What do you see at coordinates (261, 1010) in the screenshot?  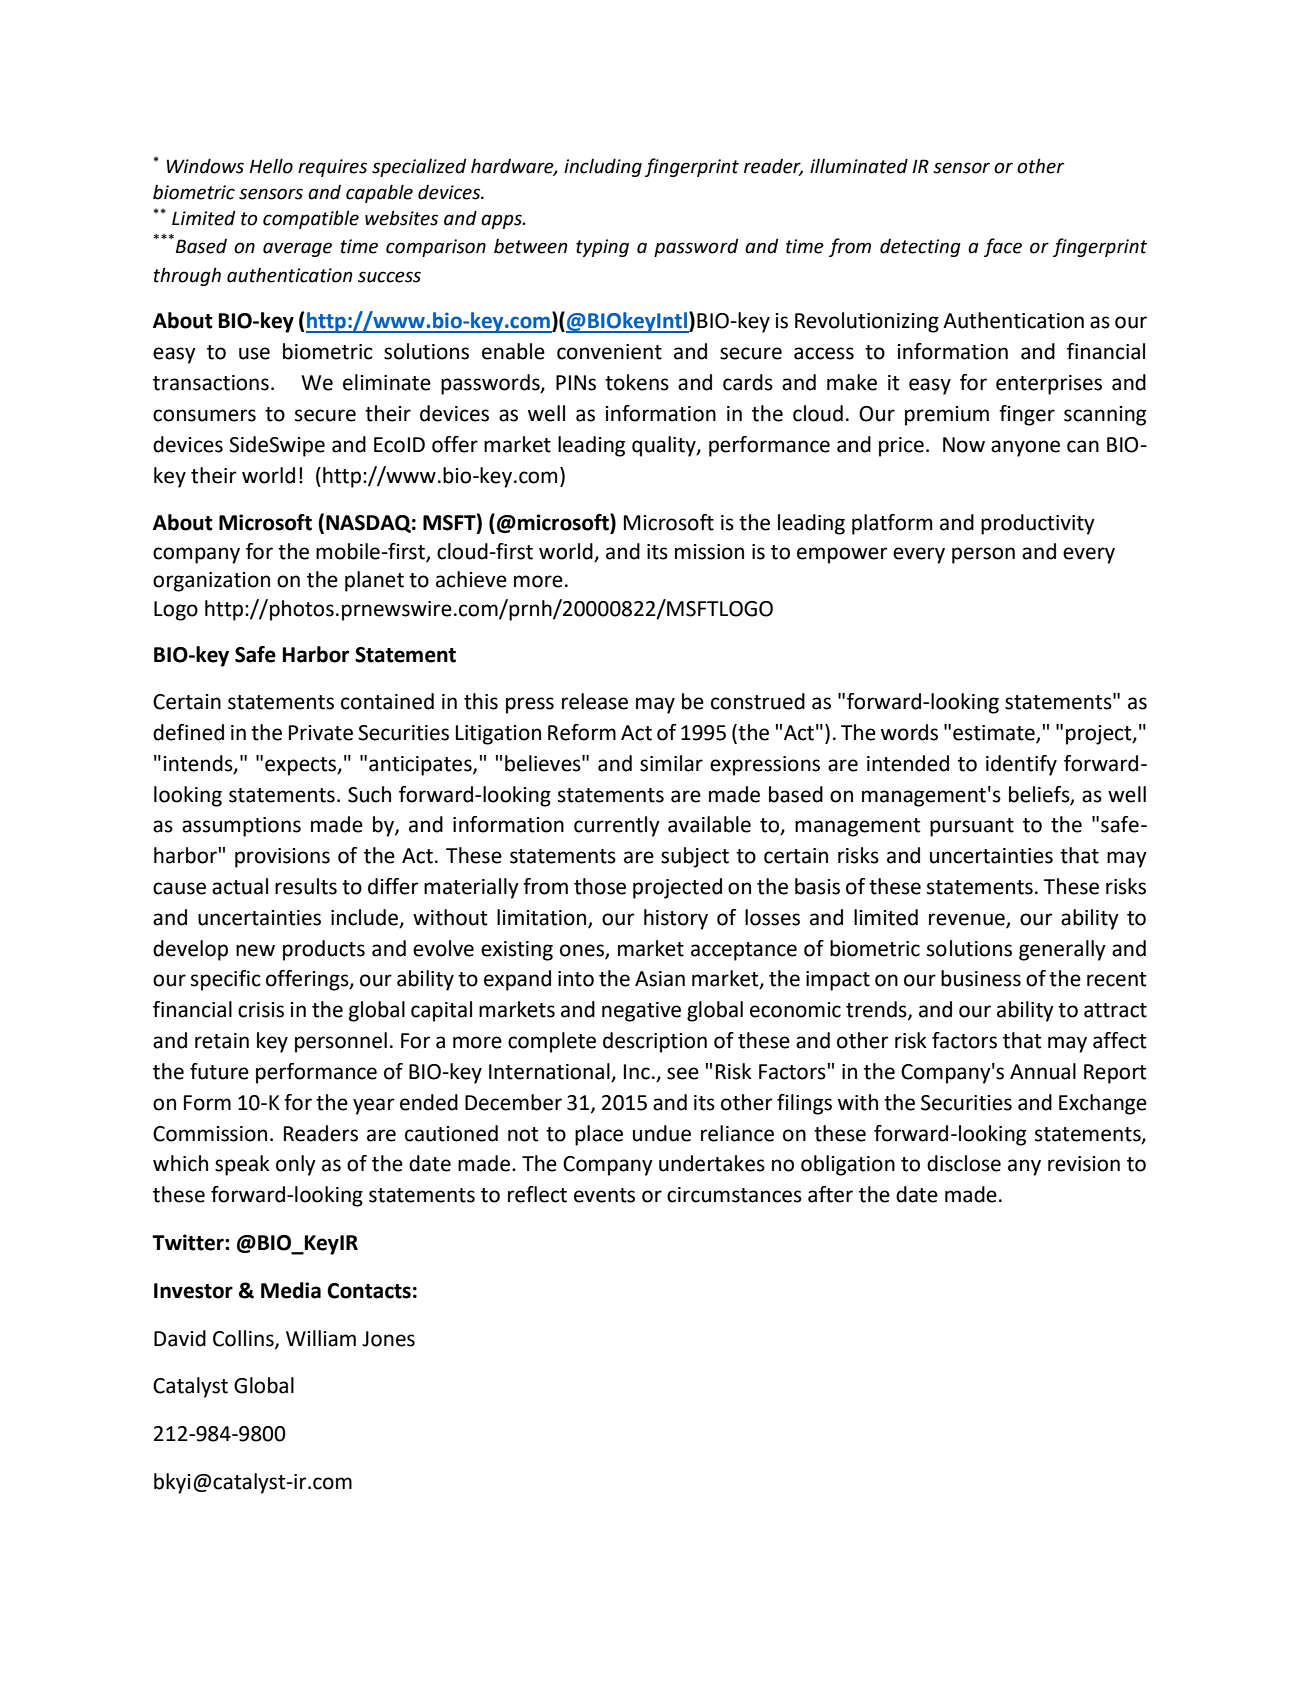 I see `crisis` at bounding box center [261, 1010].
